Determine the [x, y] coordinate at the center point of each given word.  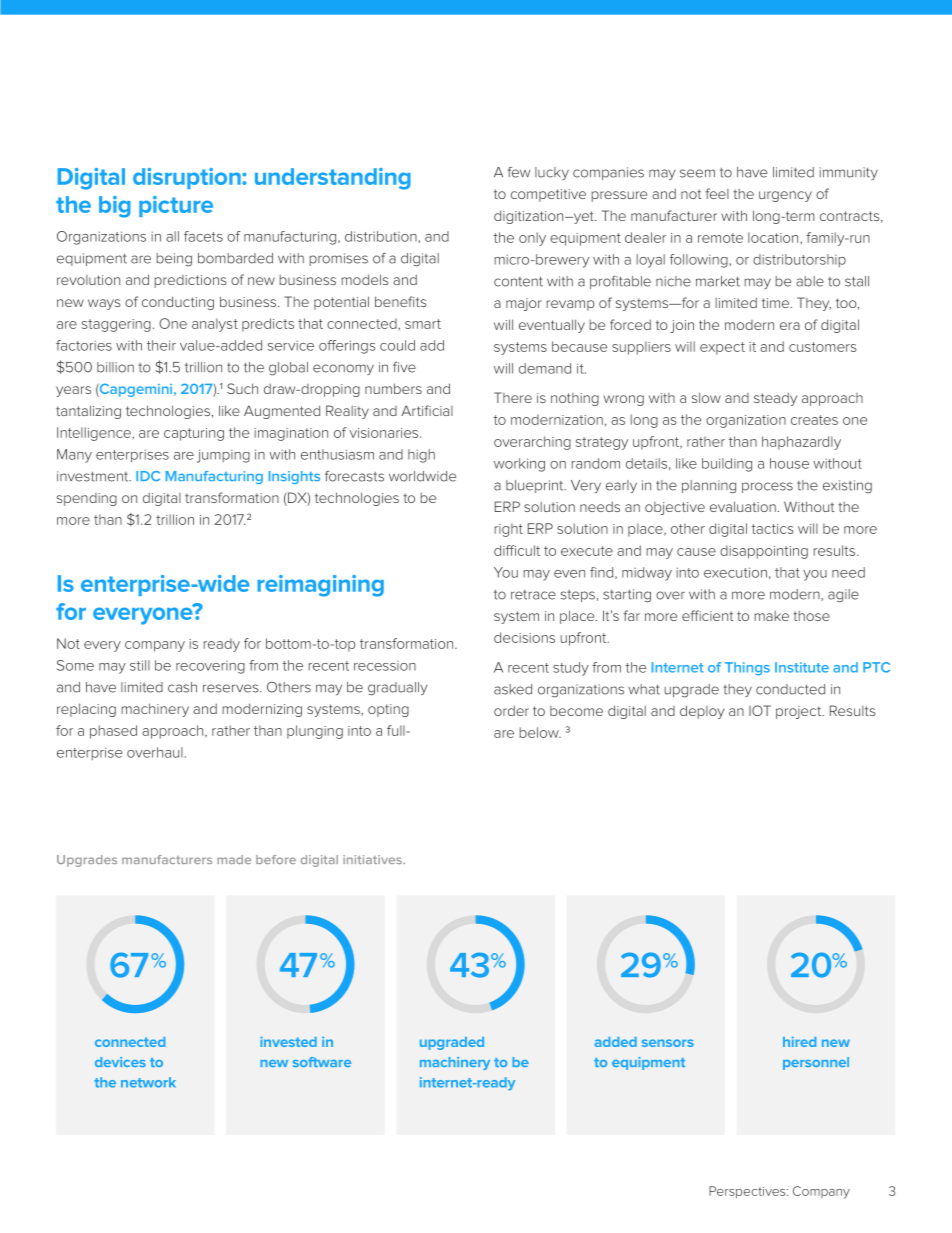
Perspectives [748, 1192]
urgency [785, 196]
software [322, 1062]
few [519, 172]
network [148, 1082]
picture [176, 206]
